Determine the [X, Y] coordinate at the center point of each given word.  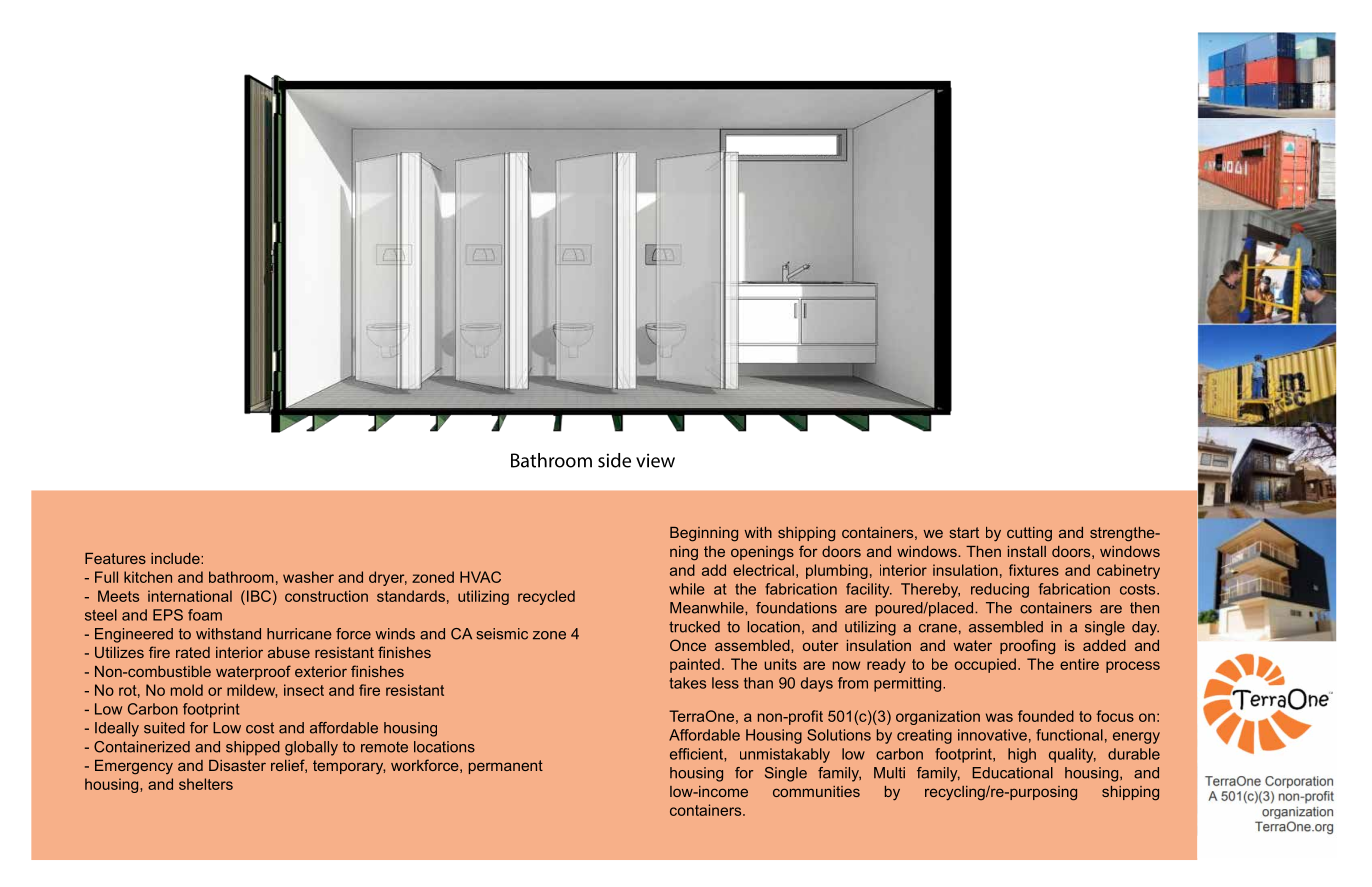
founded [1046, 716]
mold [187, 690]
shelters [206, 784]
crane [938, 628]
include [176, 558]
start [964, 532]
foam [205, 615]
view [655, 460]
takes [687, 683]
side [614, 460]
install [1027, 551]
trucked [694, 627]
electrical [763, 570]
